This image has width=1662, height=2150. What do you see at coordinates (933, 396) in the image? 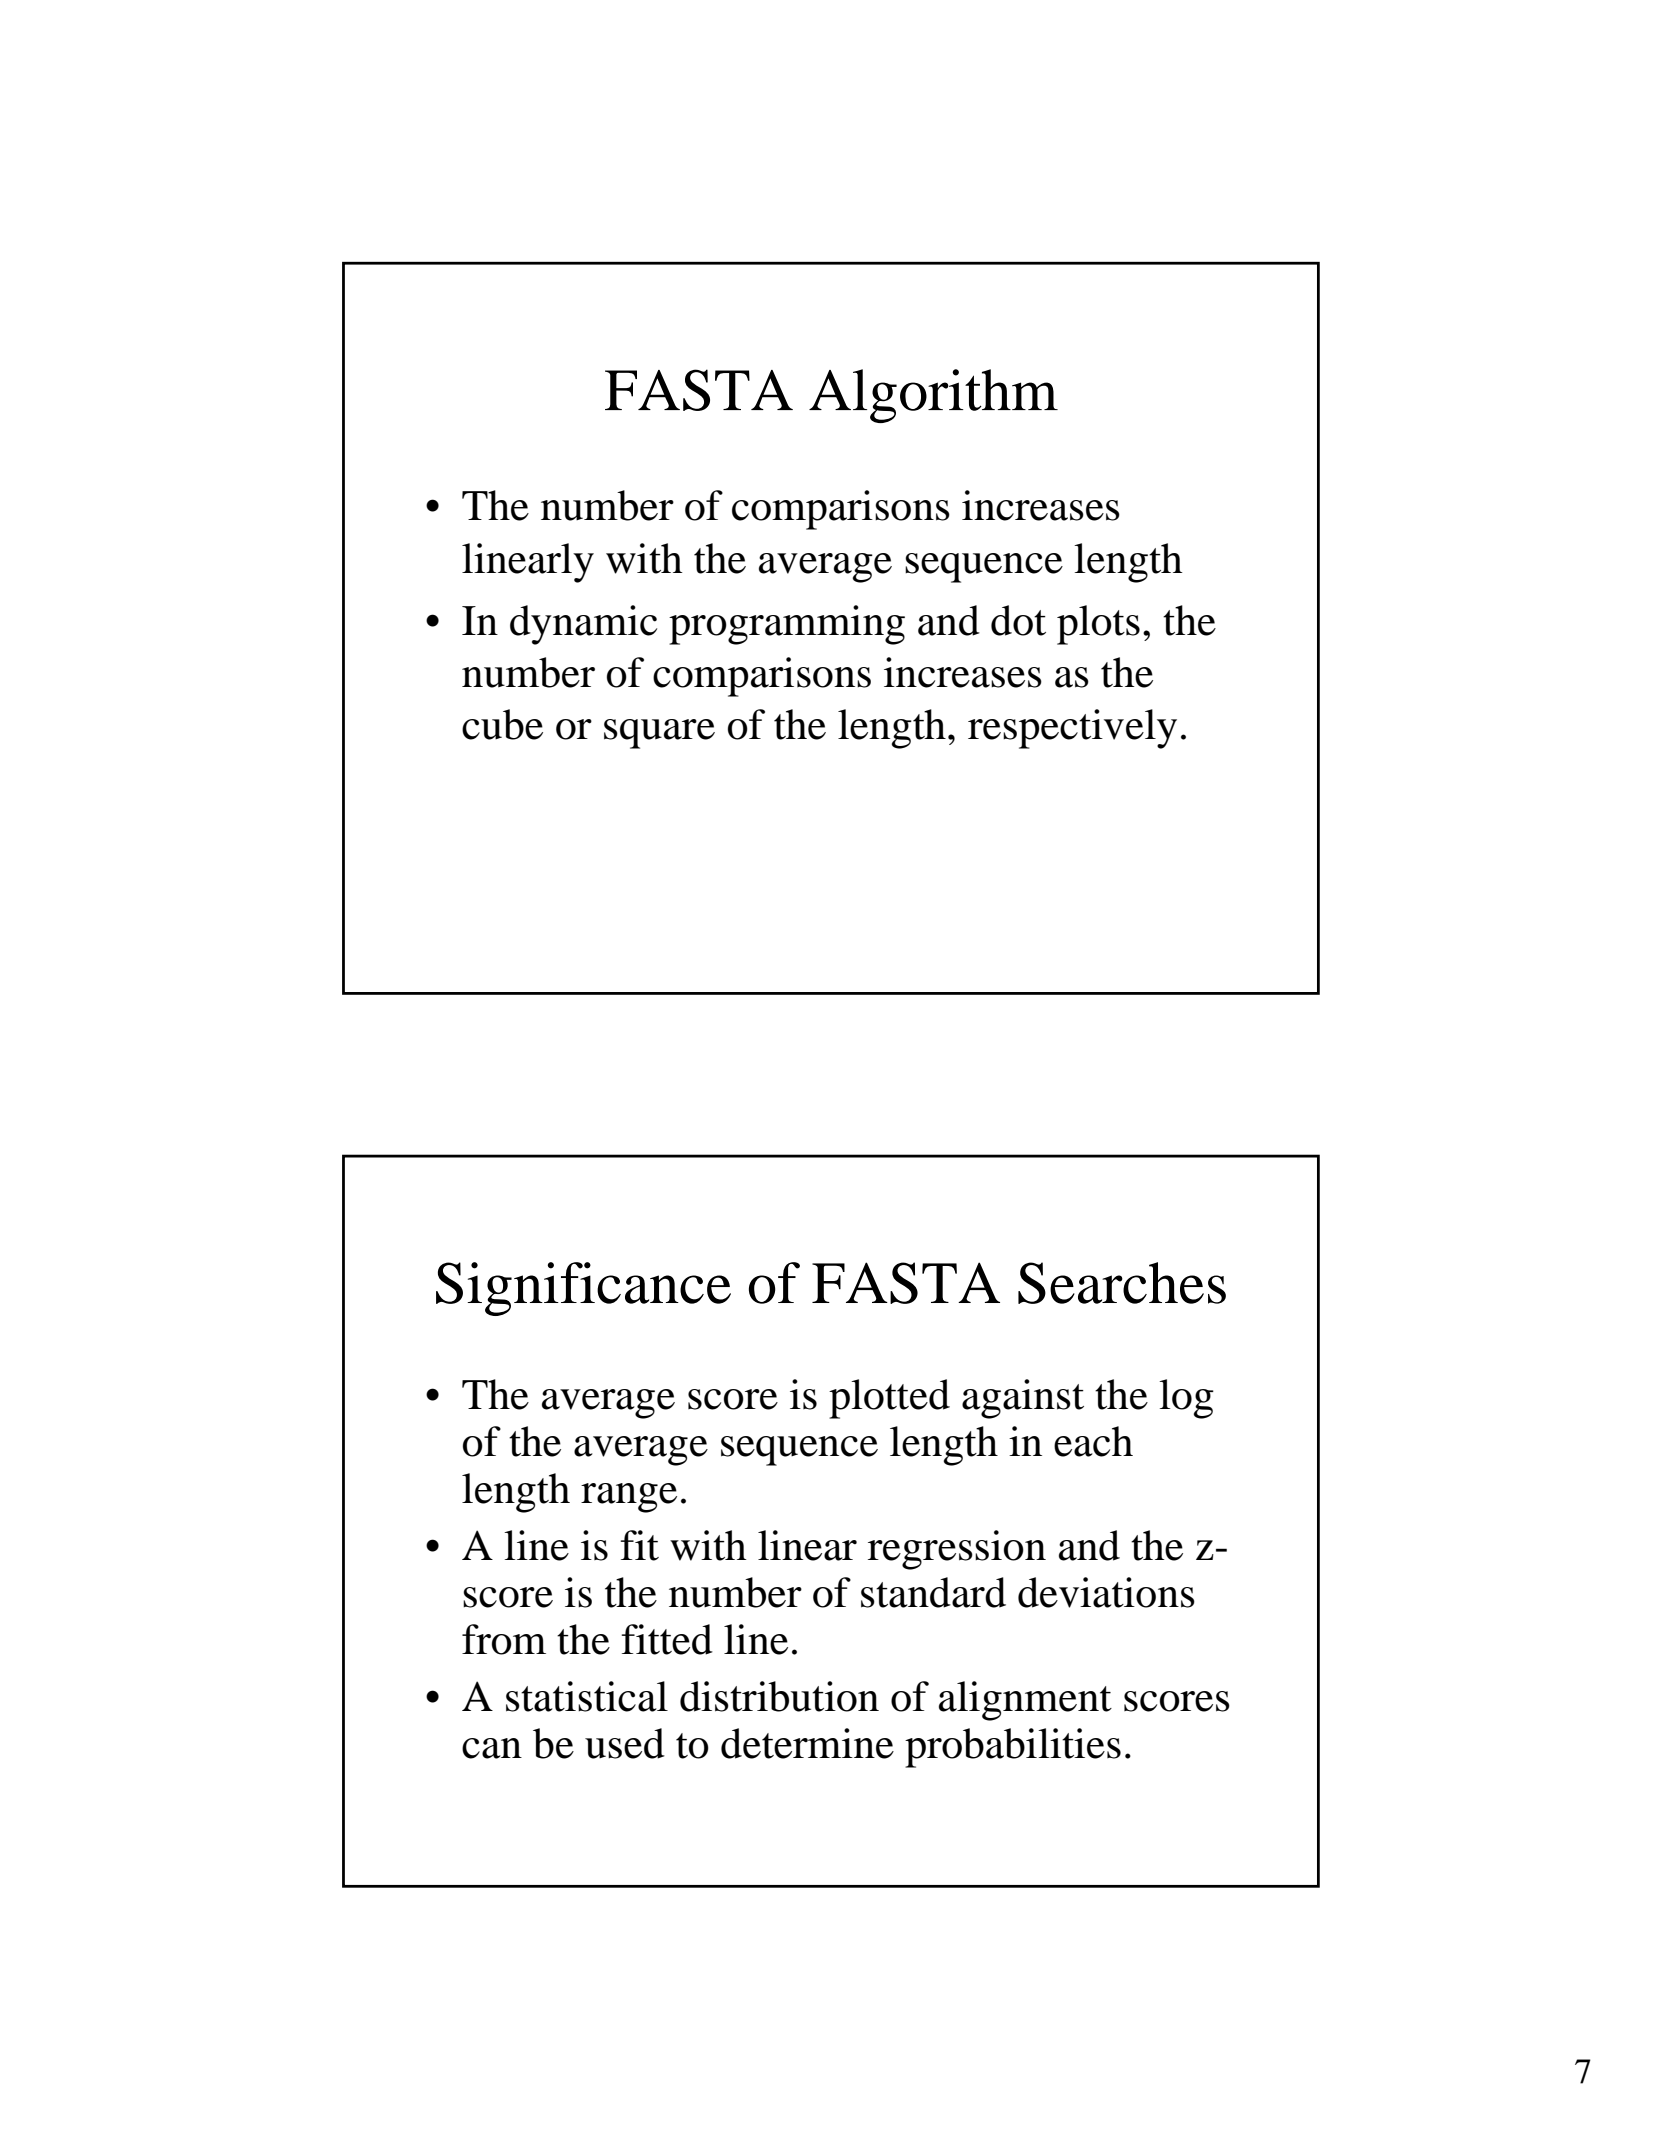
I see `Algorithm` at bounding box center [933, 396].
